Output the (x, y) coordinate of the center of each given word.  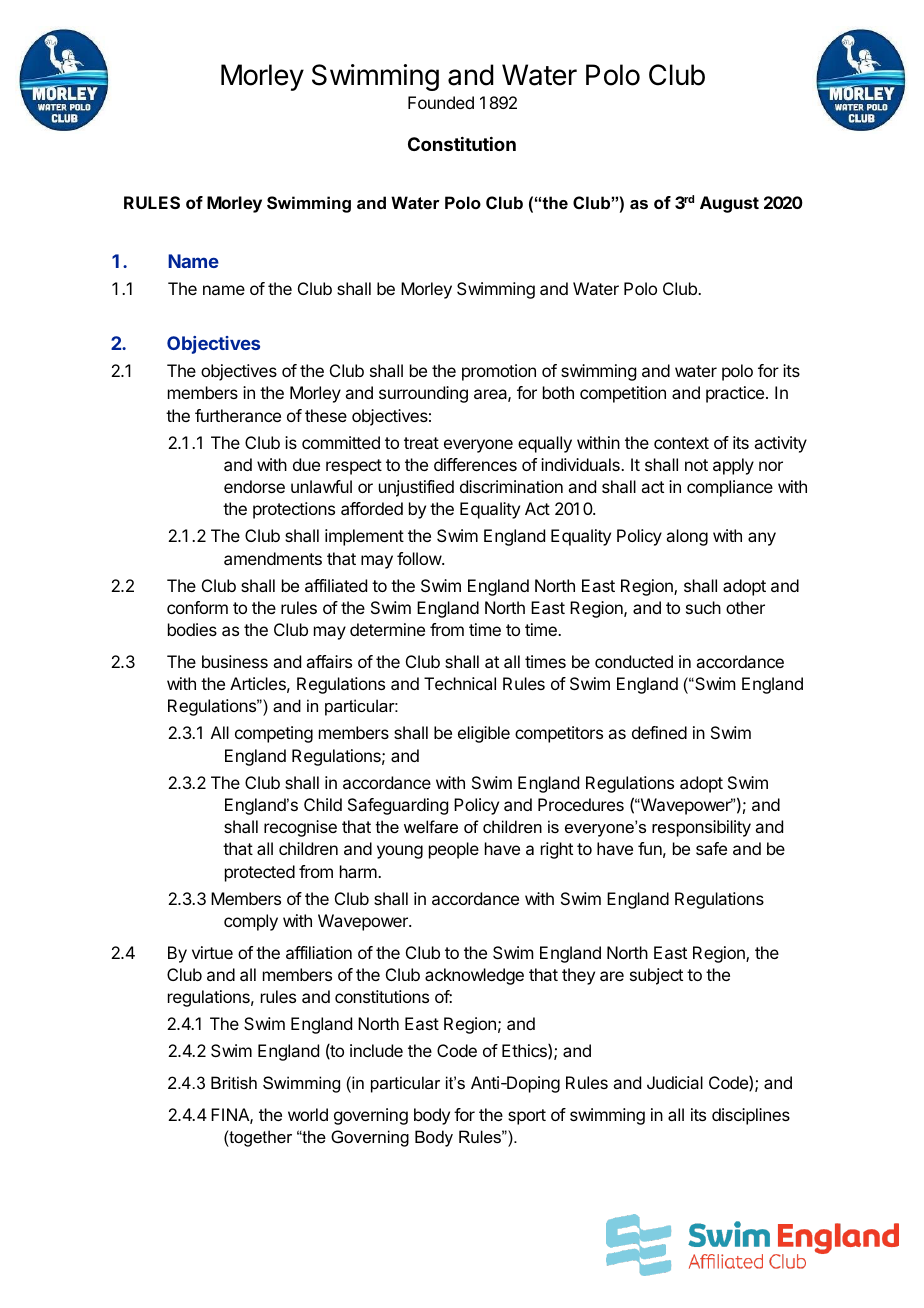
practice (736, 394)
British (234, 1082)
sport (527, 1117)
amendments (273, 558)
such (703, 607)
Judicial (675, 1082)
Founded (441, 102)
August (729, 204)
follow (420, 558)
